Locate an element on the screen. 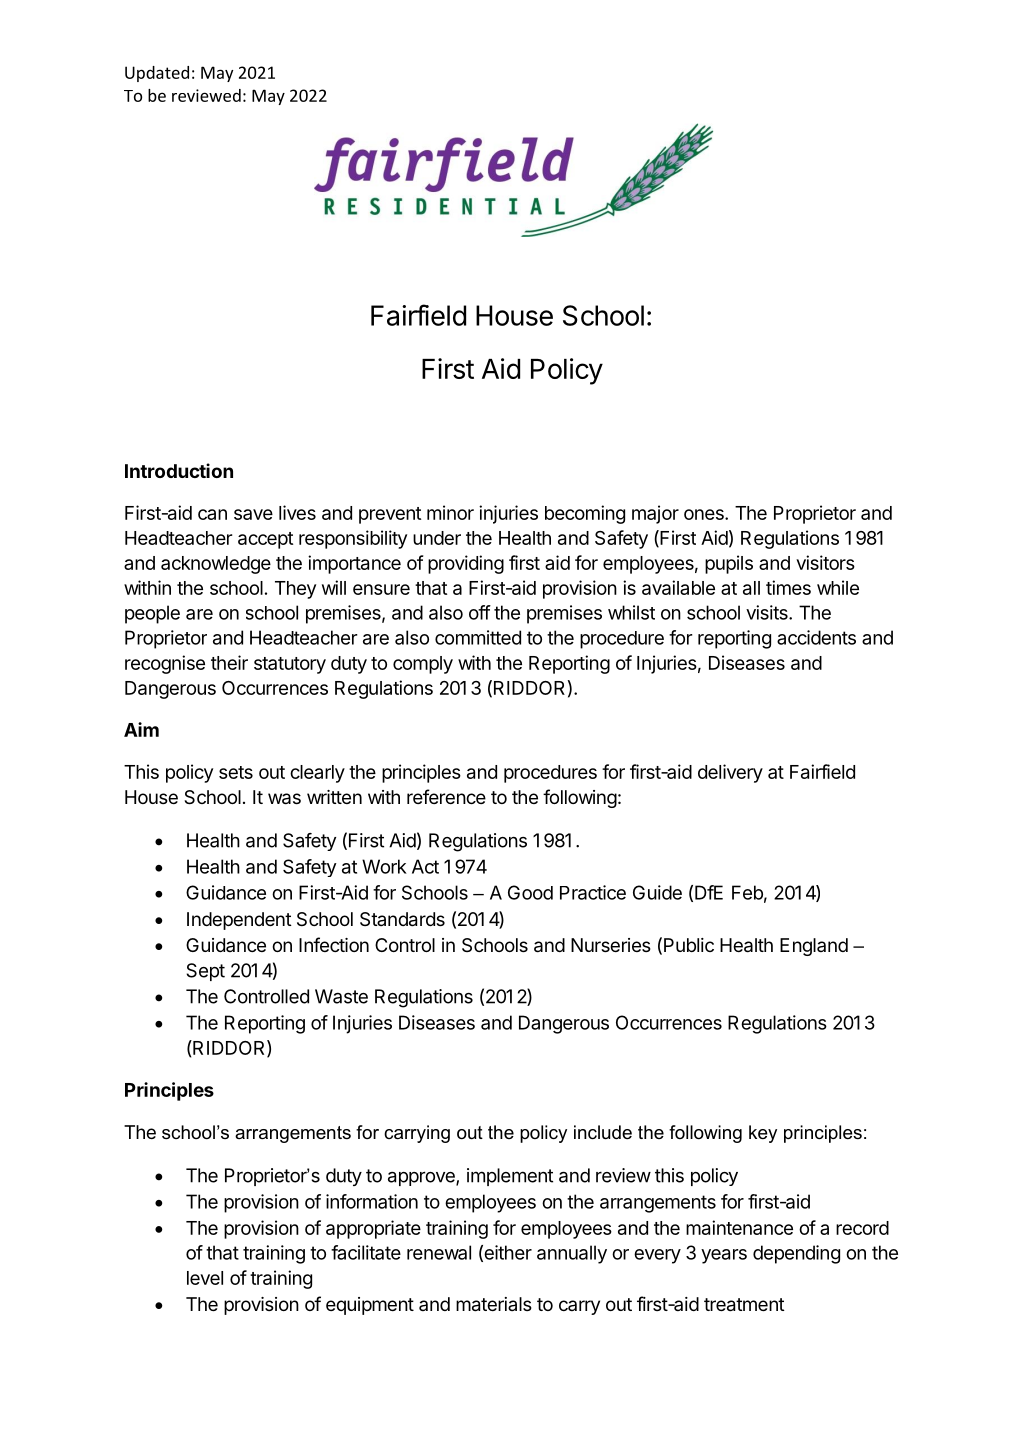 This screenshot has height=1445, width=1022. England is located at coordinates (814, 947).
